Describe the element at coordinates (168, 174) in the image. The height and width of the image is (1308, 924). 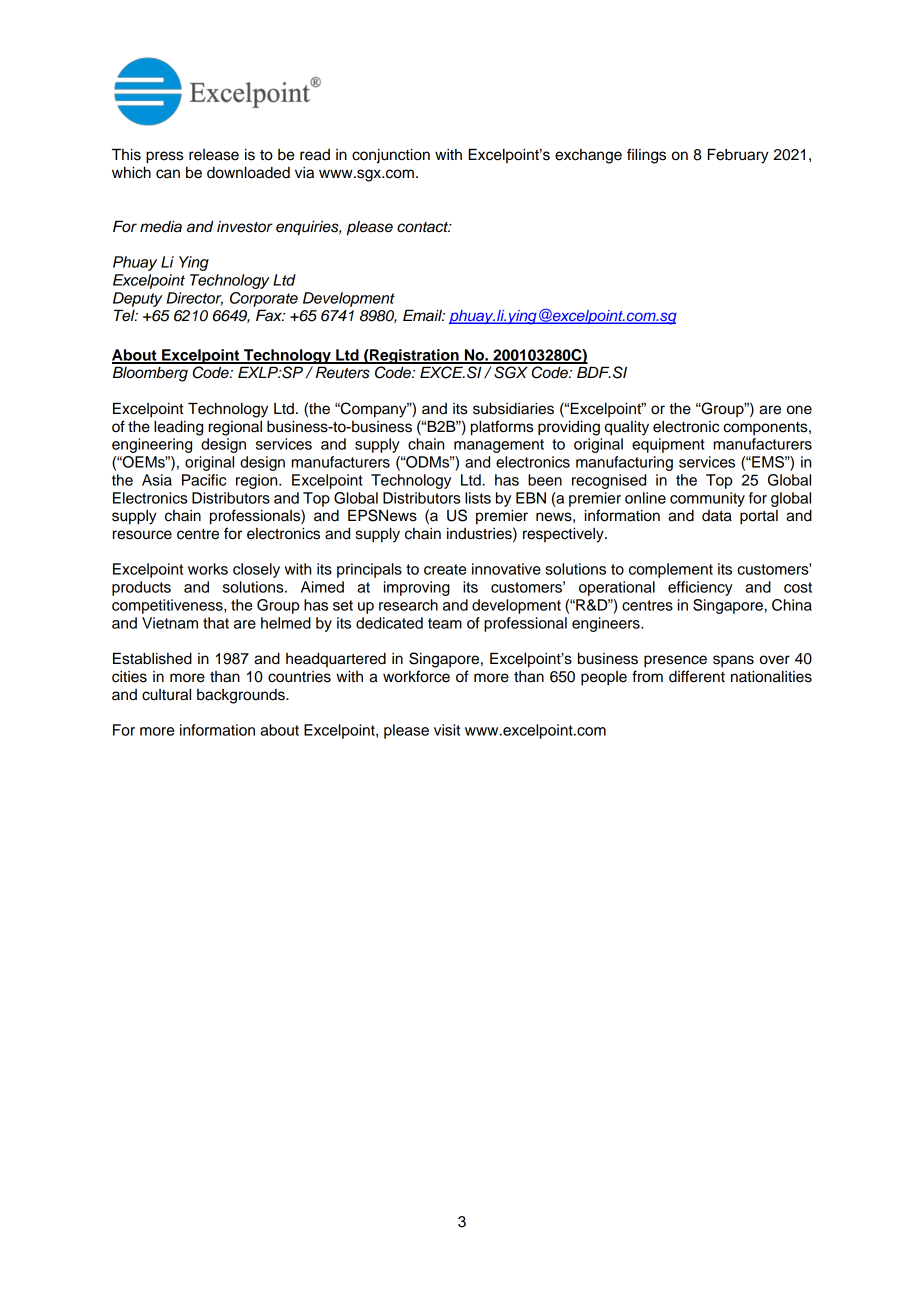
I see `can` at that location.
